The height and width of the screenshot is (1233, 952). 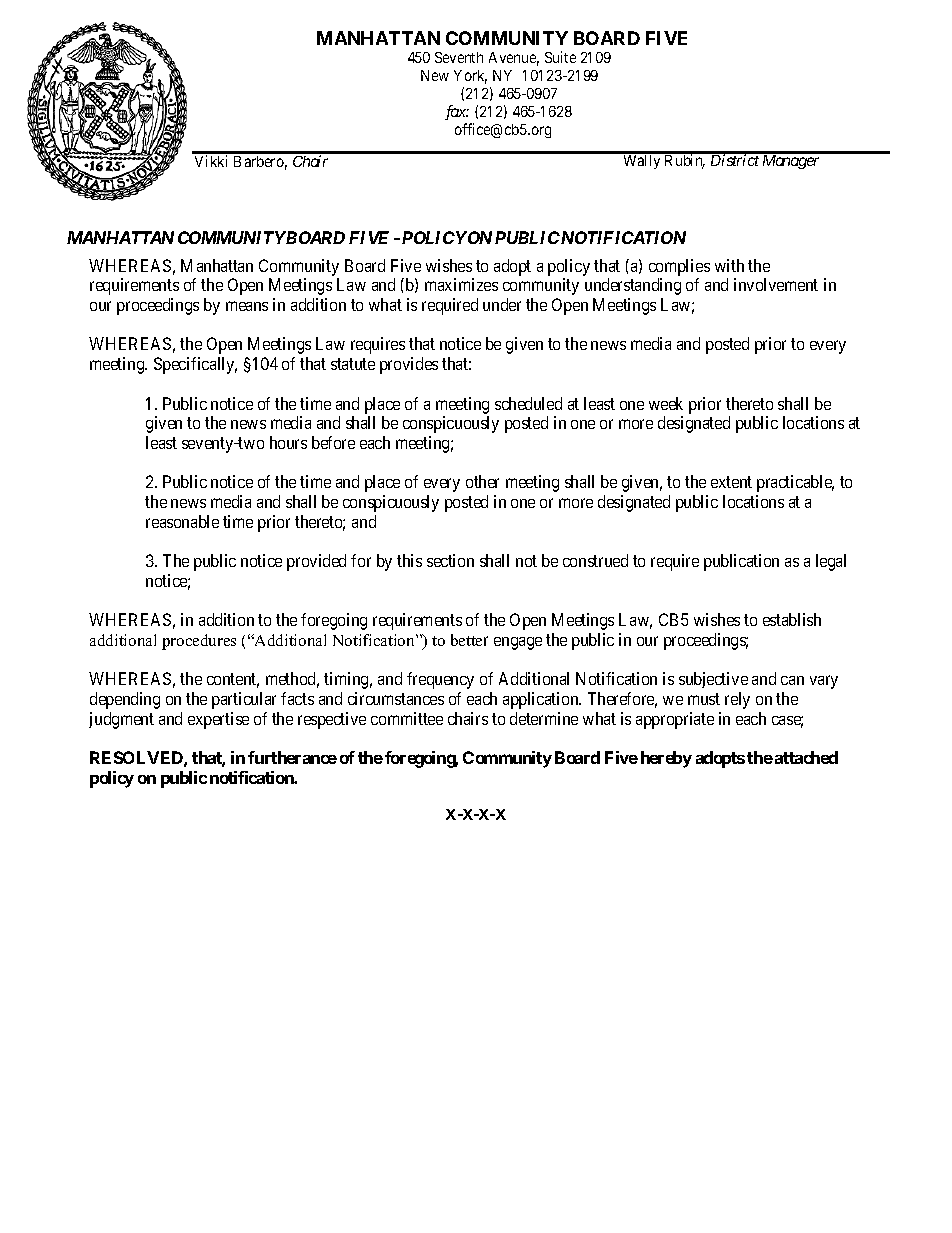 What do you see at coordinates (247, 306) in the screenshot?
I see `means` at bounding box center [247, 306].
